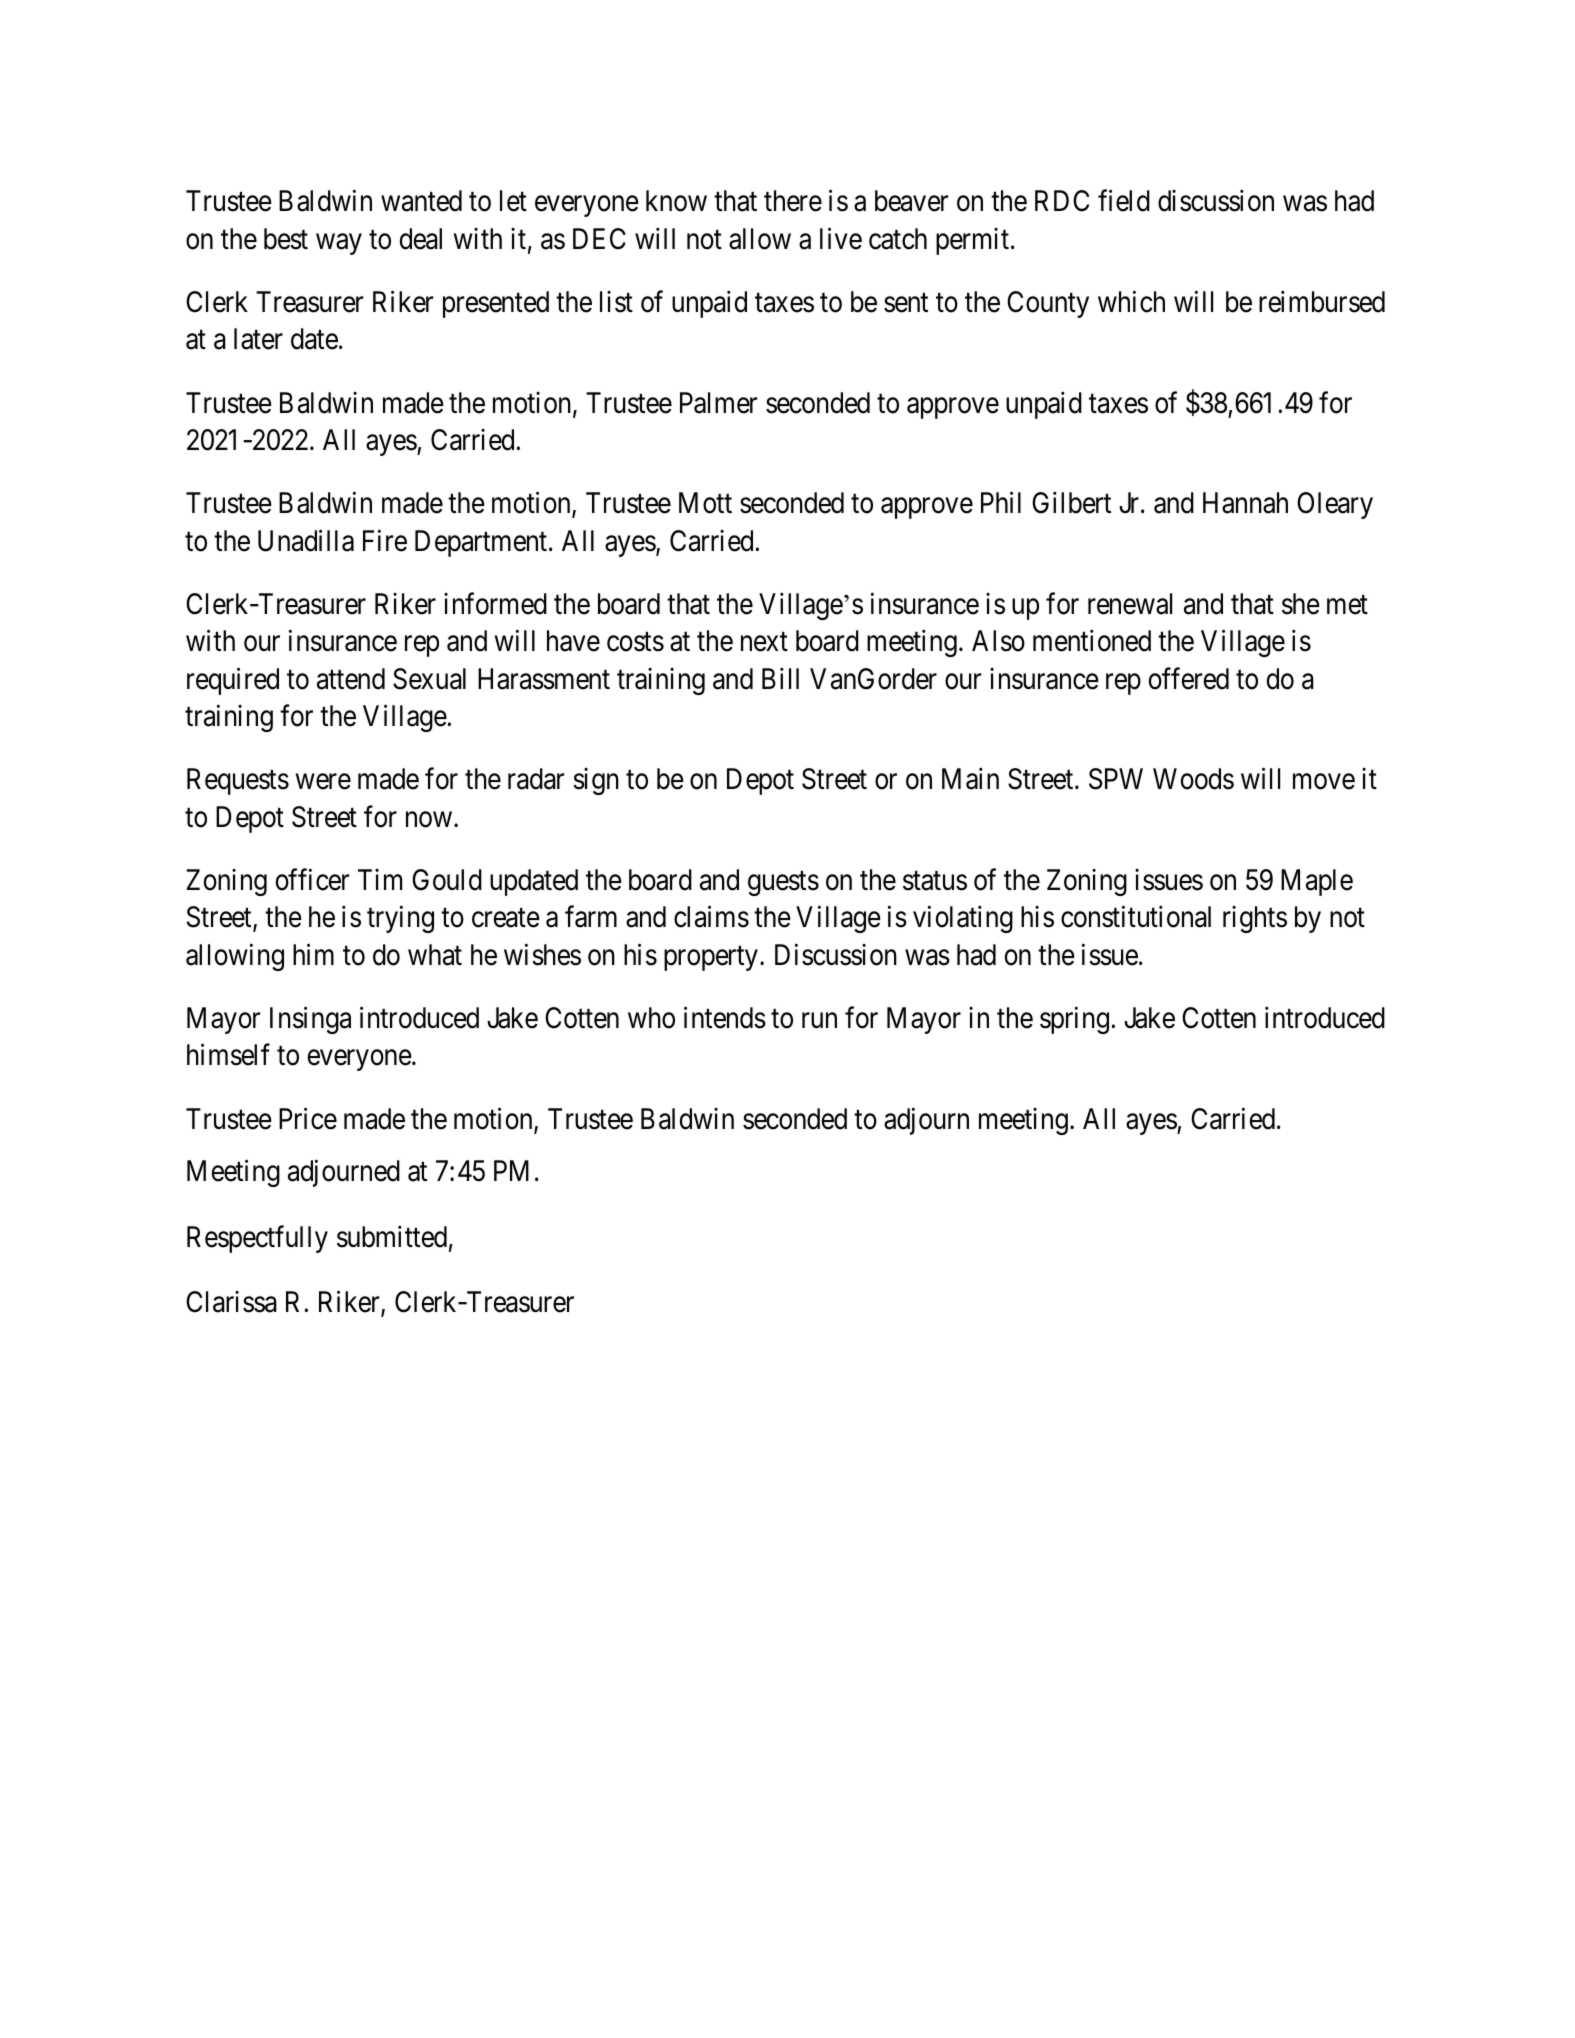 This screenshot has width=1575, height=2038. What do you see at coordinates (257, 1239) in the screenshot?
I see `Respectfully` at bounding box center [257, 1239].
